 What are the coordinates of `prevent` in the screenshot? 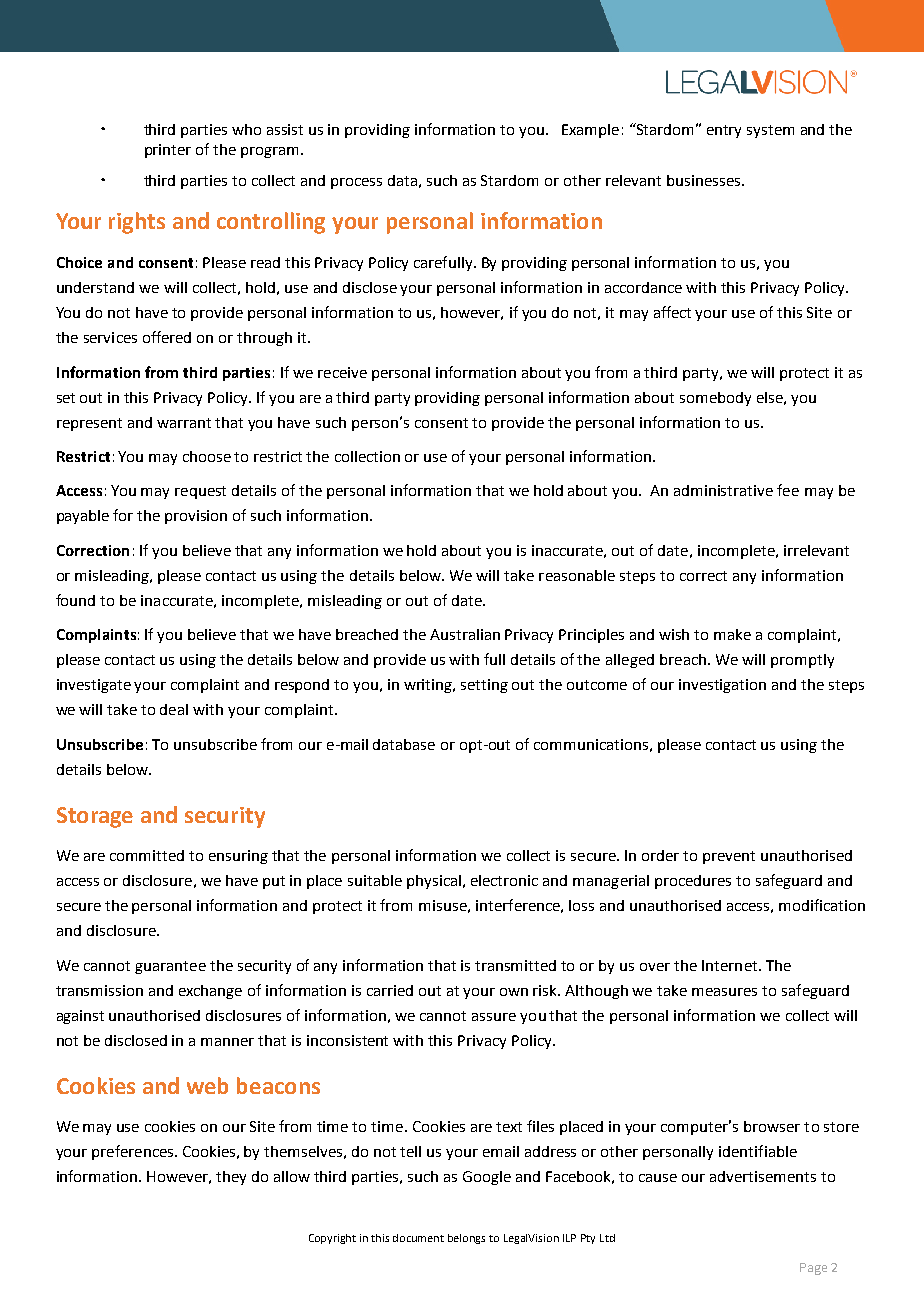 It's located at (729, 857).
